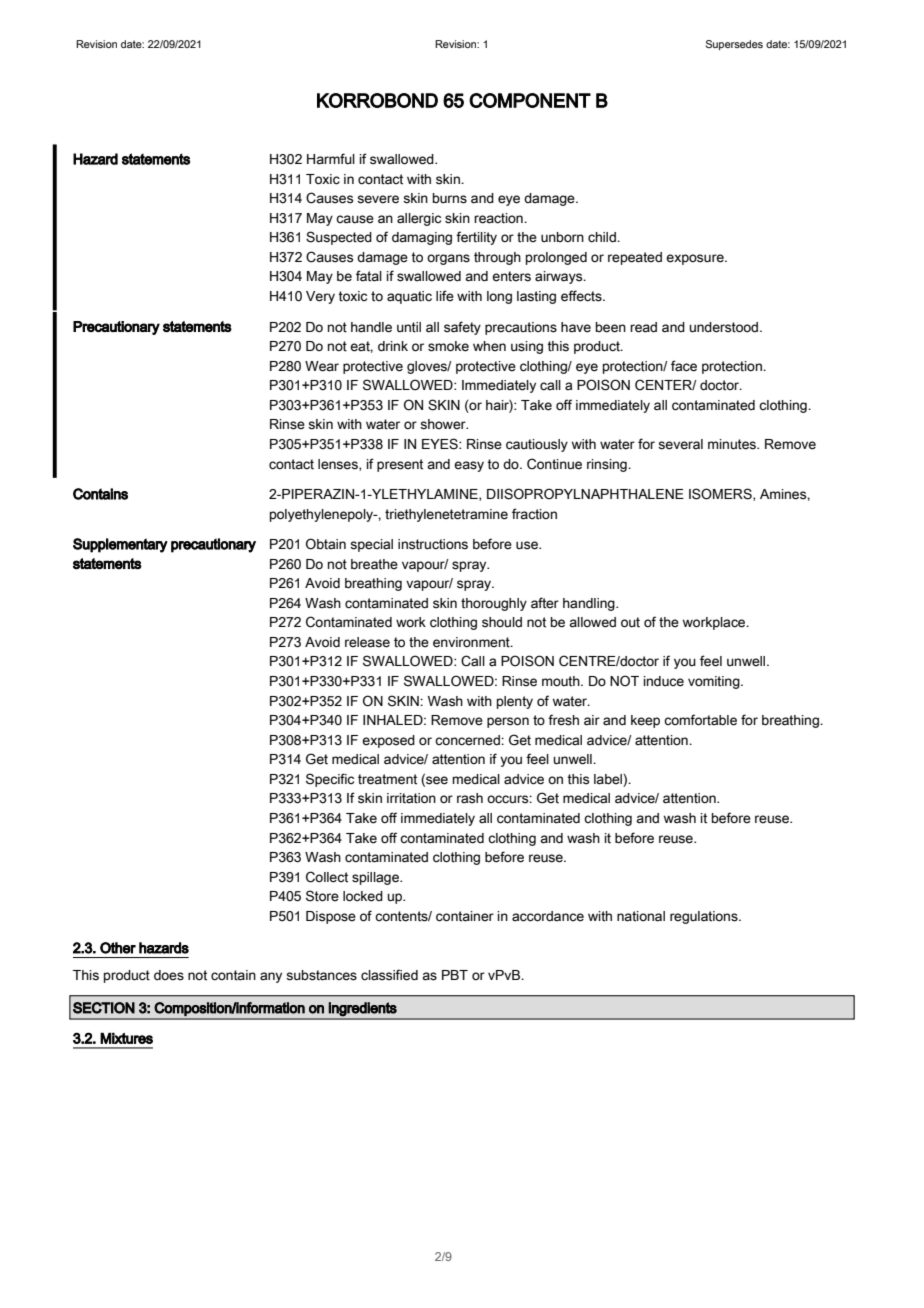 The image size is (924, 1308). What do you see at coordinates (320, 297) in the screenshot?
I see `Very` at bounding box center [320, 297].
